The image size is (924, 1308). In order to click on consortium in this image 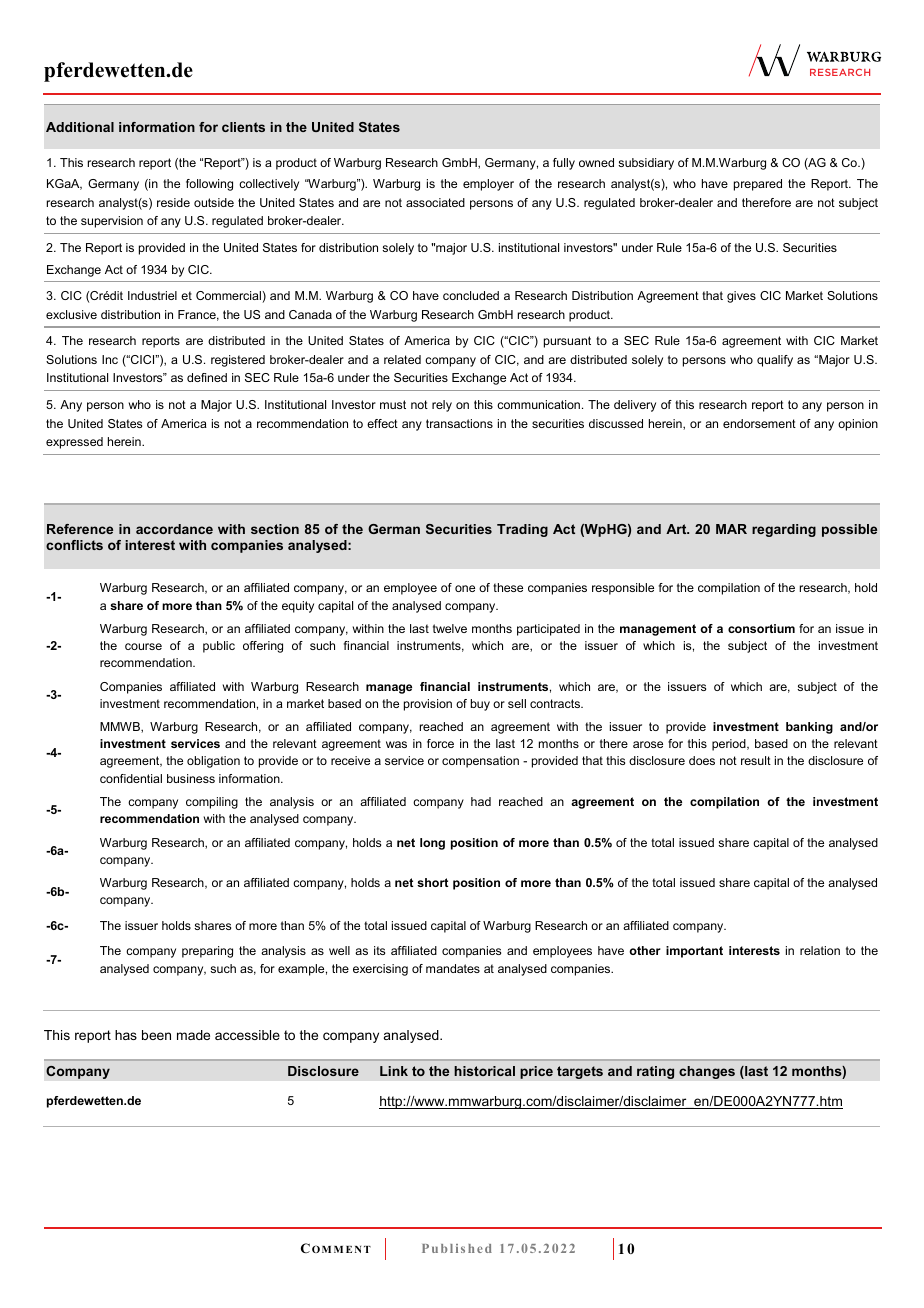, I will do `click(761, 628)`.
